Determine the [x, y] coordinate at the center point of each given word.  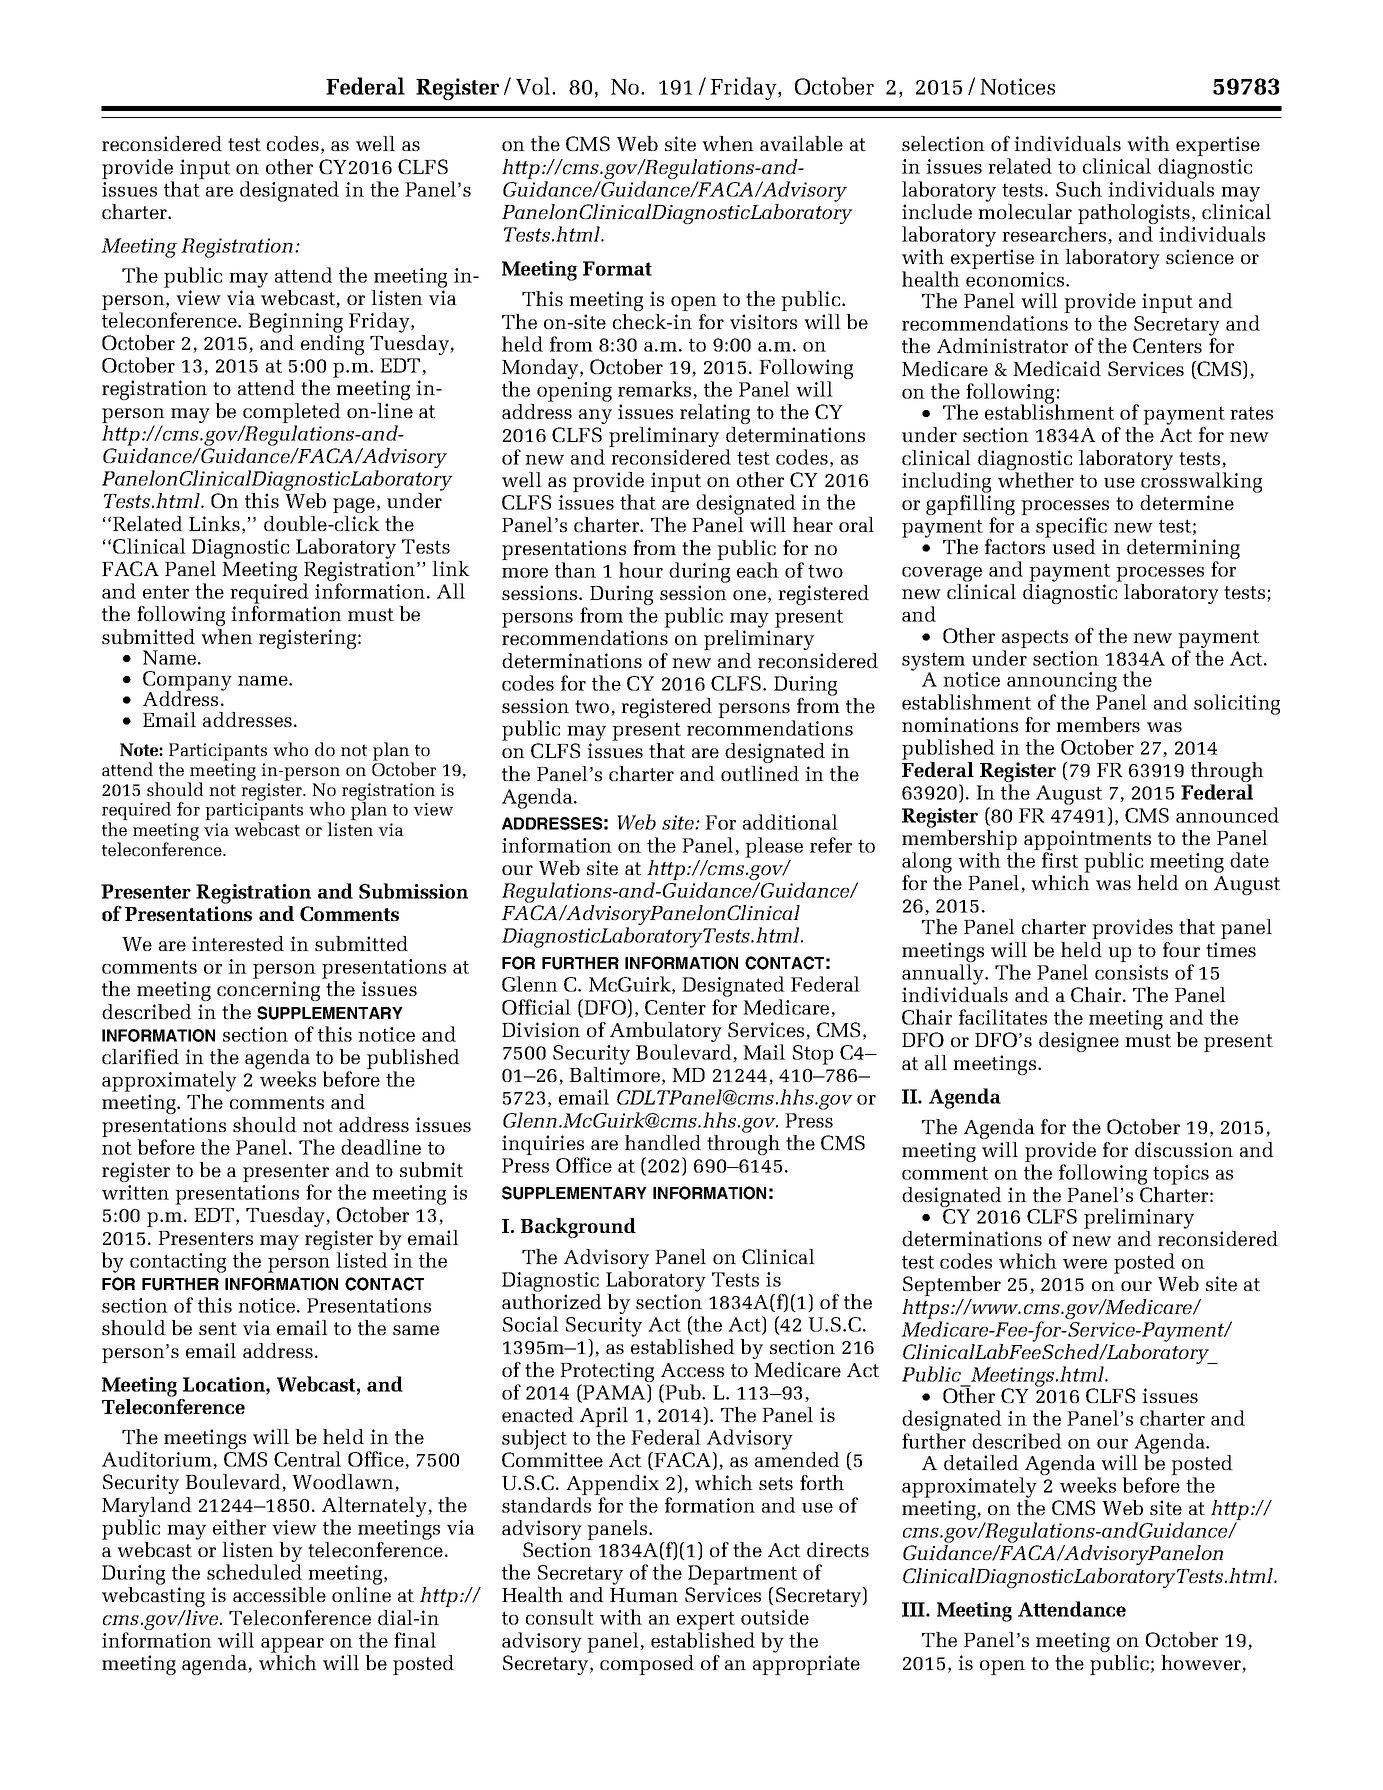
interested [238, 943]
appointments [1087, 841]
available [801, 143]
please [774, 847]
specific [1071, 528]
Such [1079, 189]
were [1085, 1264]
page [354, 505]
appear [292, 1645]
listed [362, 1260]
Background [578, 1228]
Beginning [295, 323]
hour [641, 570]
